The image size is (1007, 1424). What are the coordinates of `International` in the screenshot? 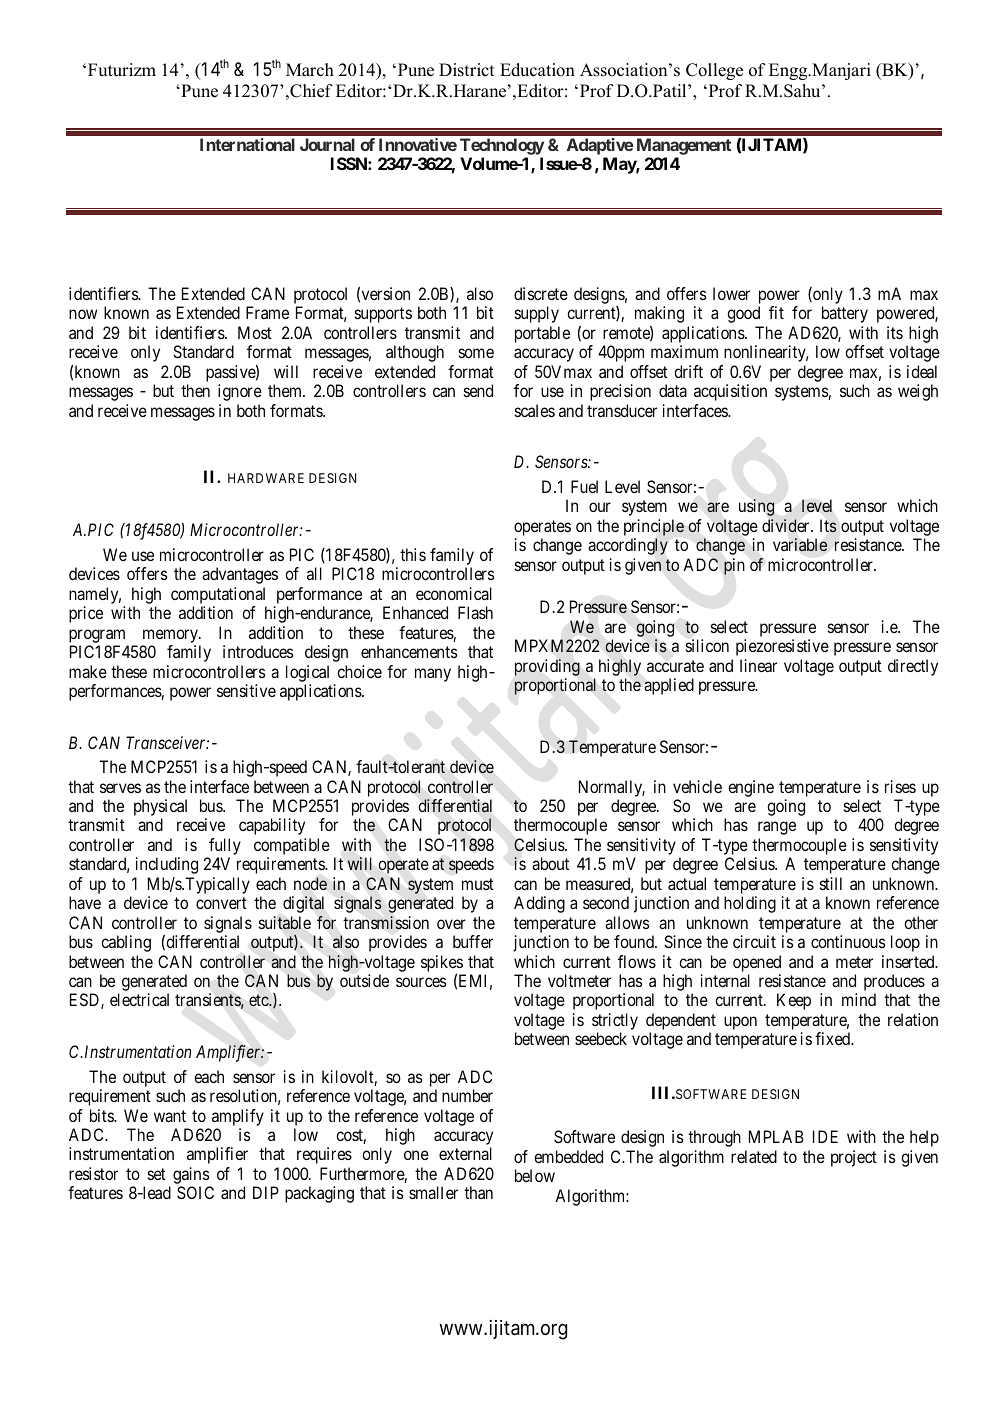 It's located at (247, 144).
